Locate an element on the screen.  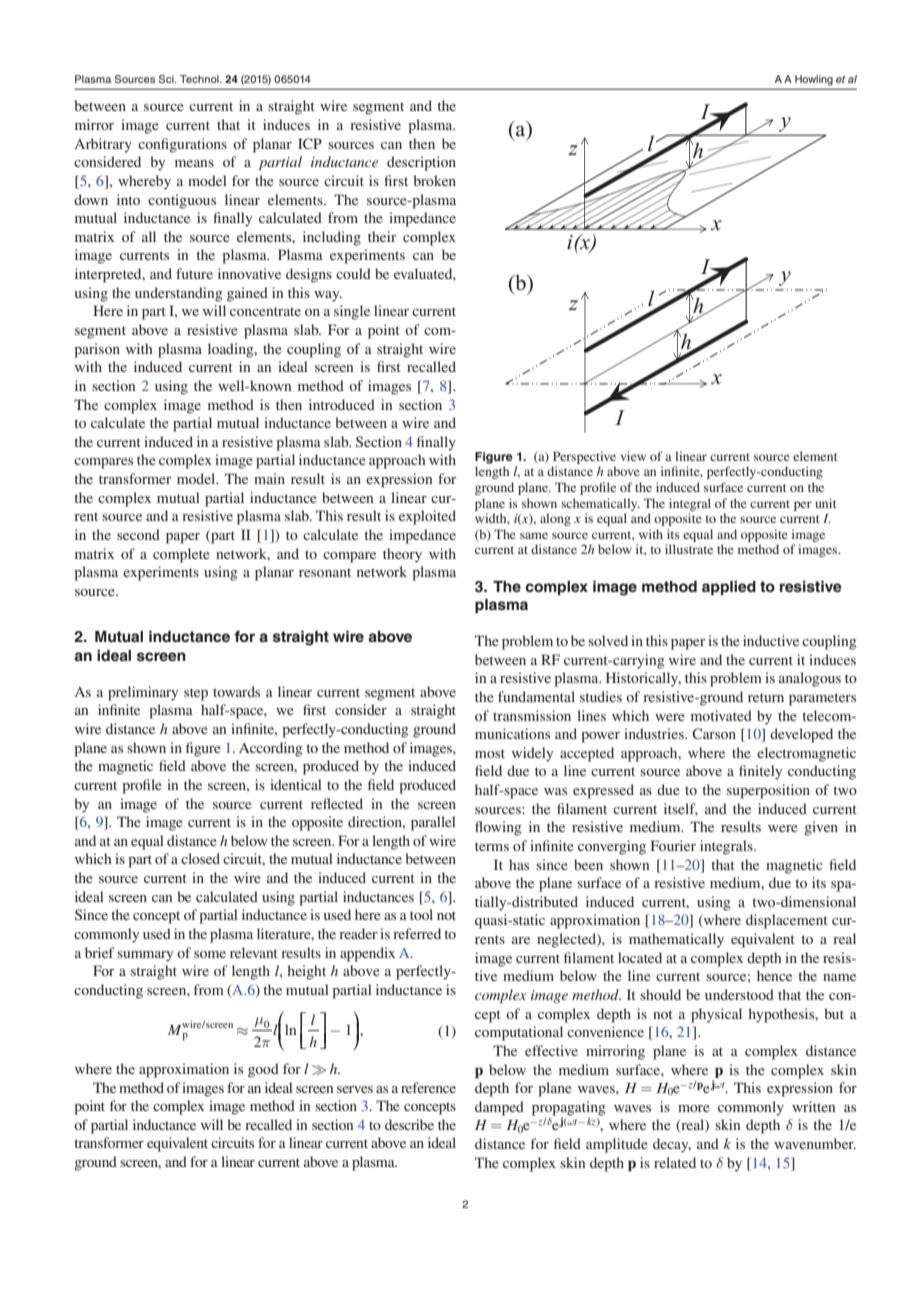
theory is located at coordinates (402, 555).
